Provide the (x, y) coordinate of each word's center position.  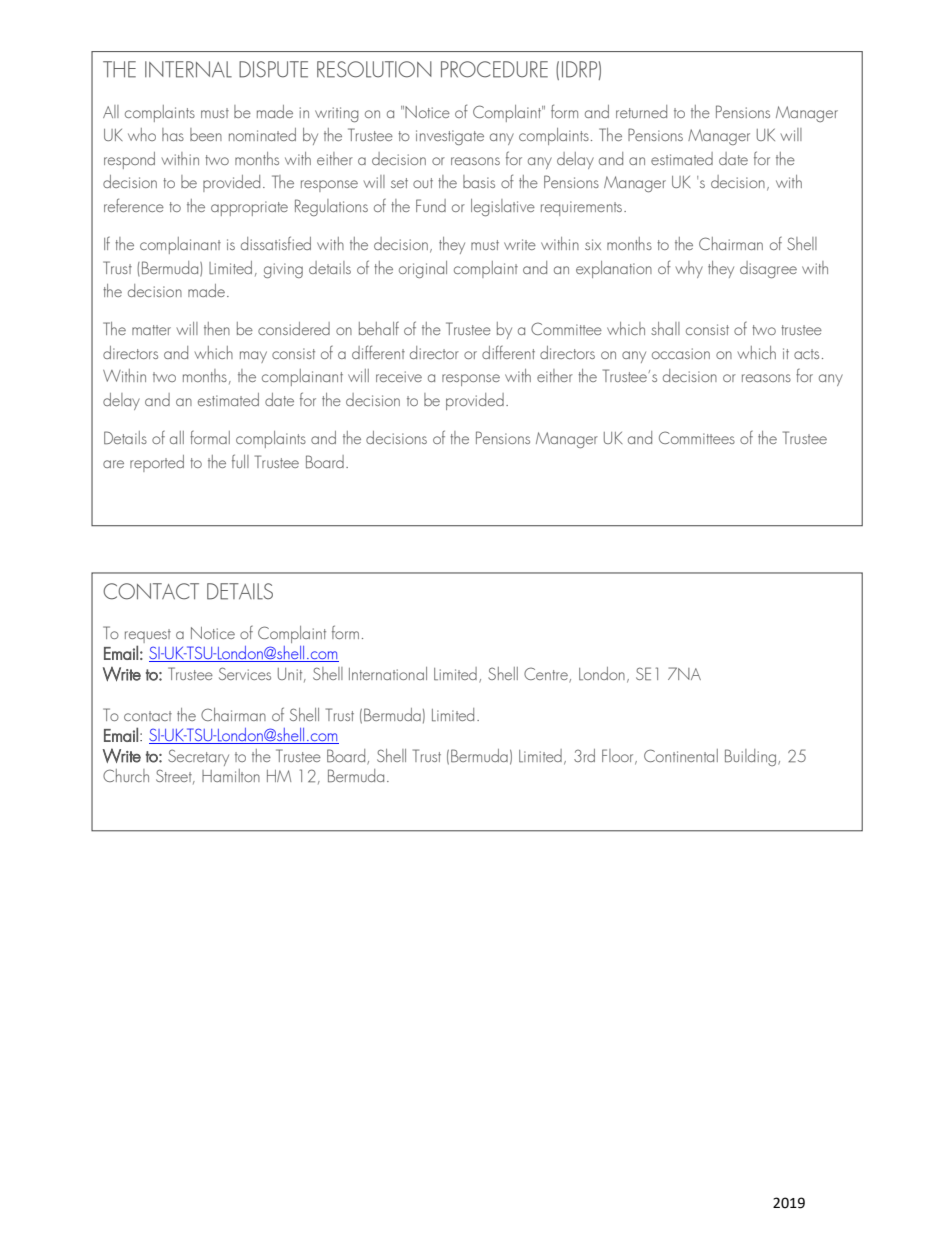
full (240, 461)
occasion (681, 353)
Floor (619, 756)
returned (641, 111)
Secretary (198, 757)
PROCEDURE (494, 69)
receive (399, 376)
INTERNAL (188, 69)
